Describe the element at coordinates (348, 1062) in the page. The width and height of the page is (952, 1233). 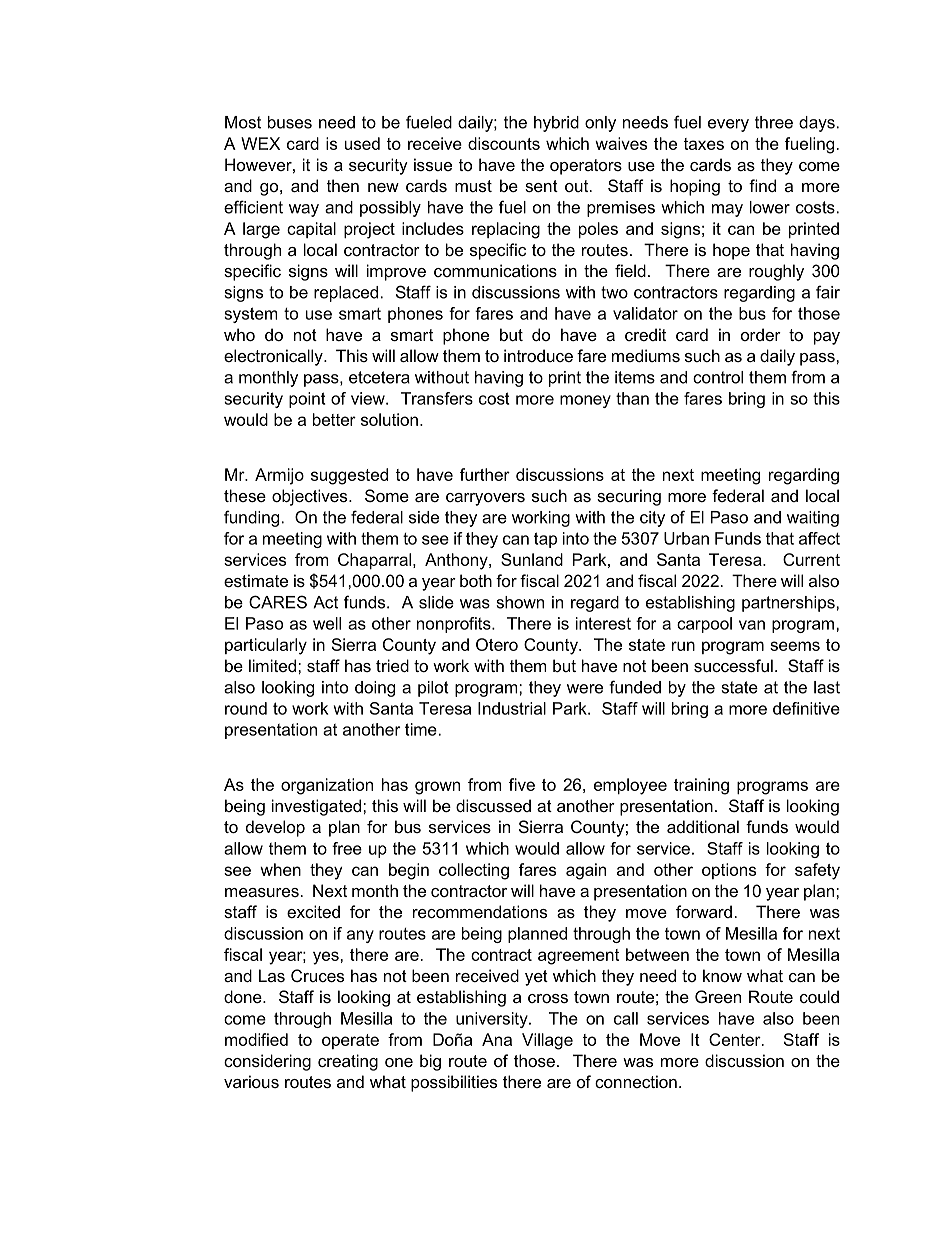
I see `creating` at that location.
